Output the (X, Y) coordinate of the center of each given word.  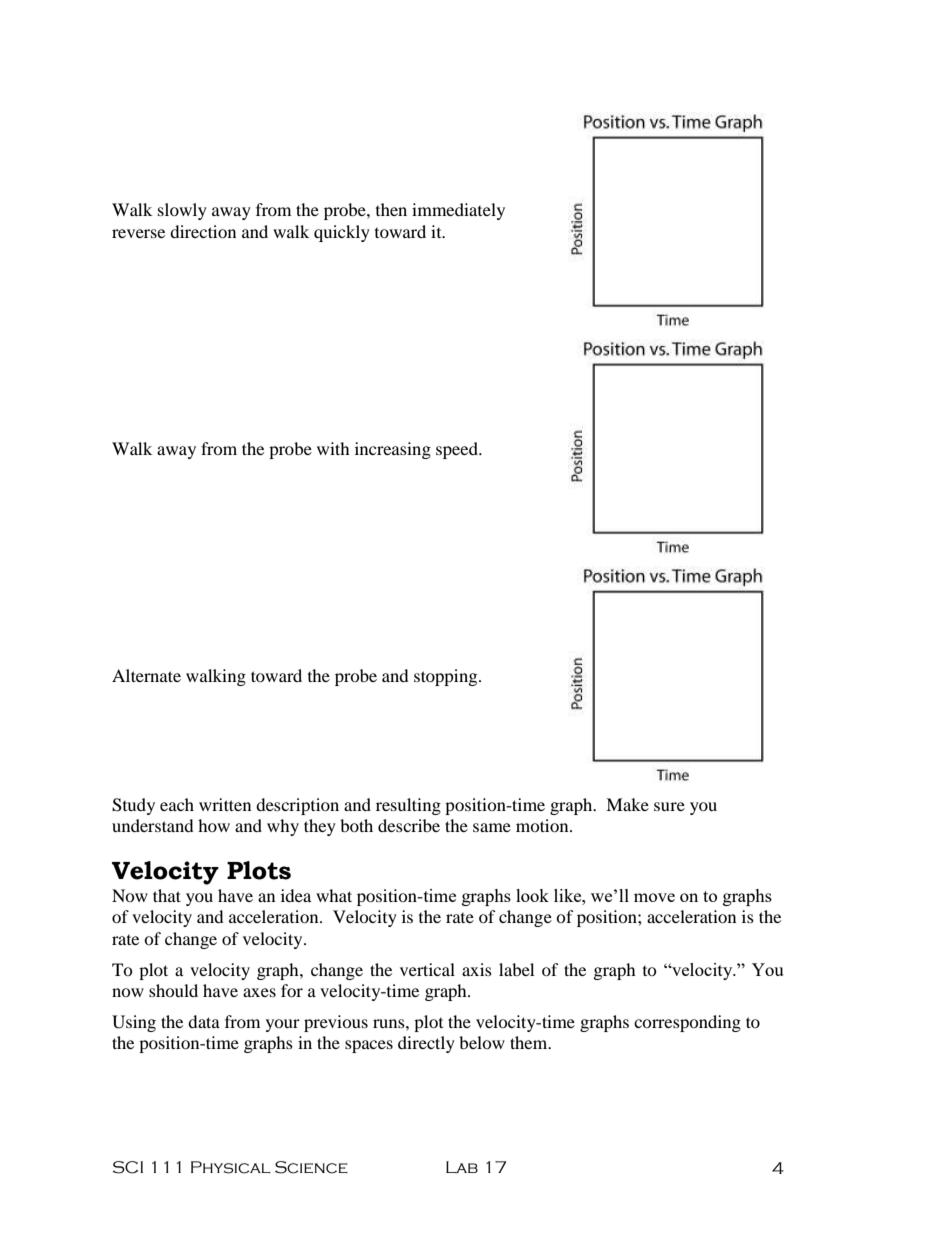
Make (627, 804)
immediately (458, 211)
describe (409, 825)
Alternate (146, 675)
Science (311, 1167)
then (391, 209)
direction (203, 231)
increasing (393, 450)
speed (458, 450)
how (214, 825)
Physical (231, 1167)
